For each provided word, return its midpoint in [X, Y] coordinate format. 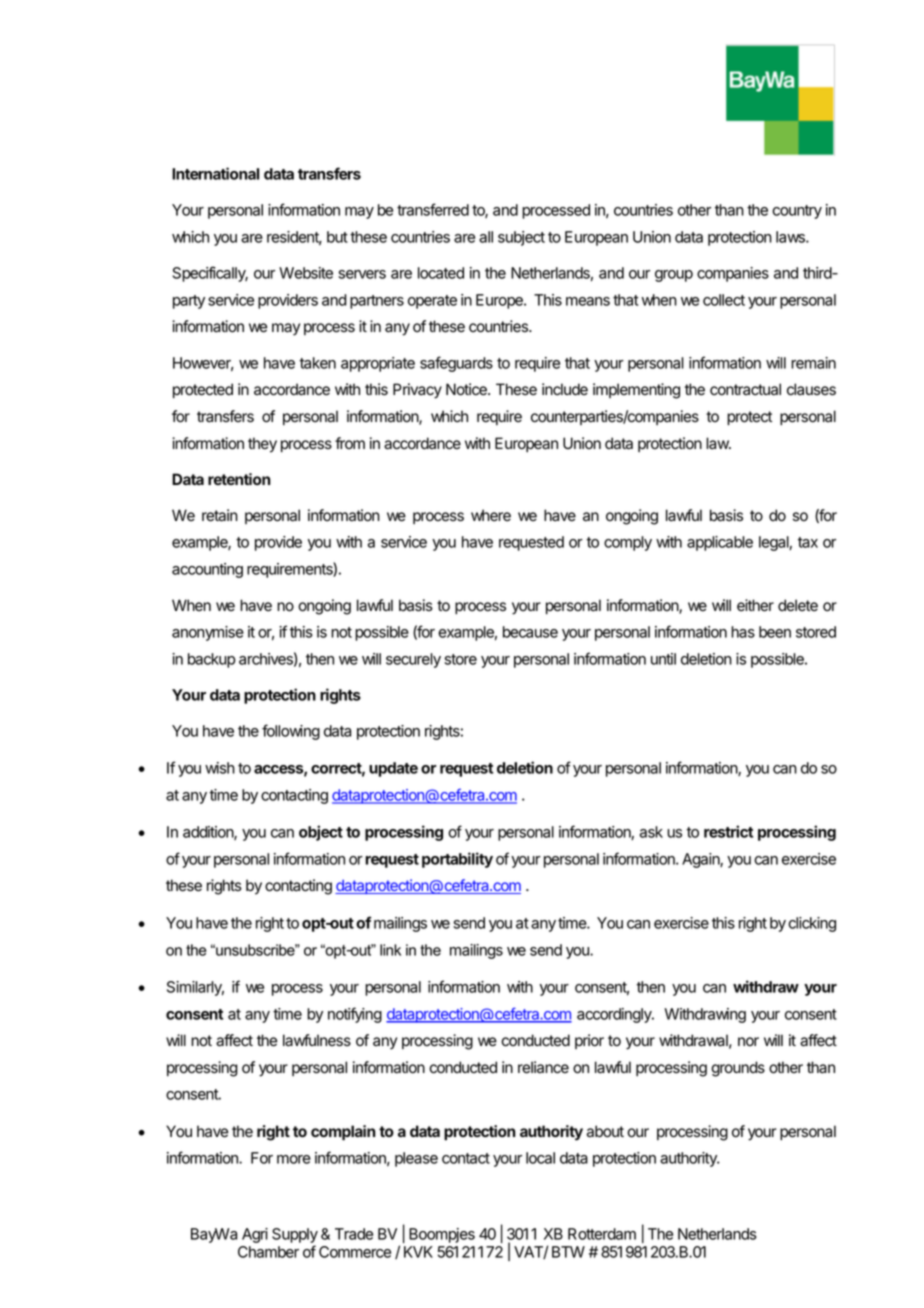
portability [457, 860]
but [337, 237]
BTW [568, 1252]
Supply [295, 1237]
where [491, 515]
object [321, 833]
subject [521, 238]
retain [220, 515]
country [797, 212]
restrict [728, 831]
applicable [720, 543]
